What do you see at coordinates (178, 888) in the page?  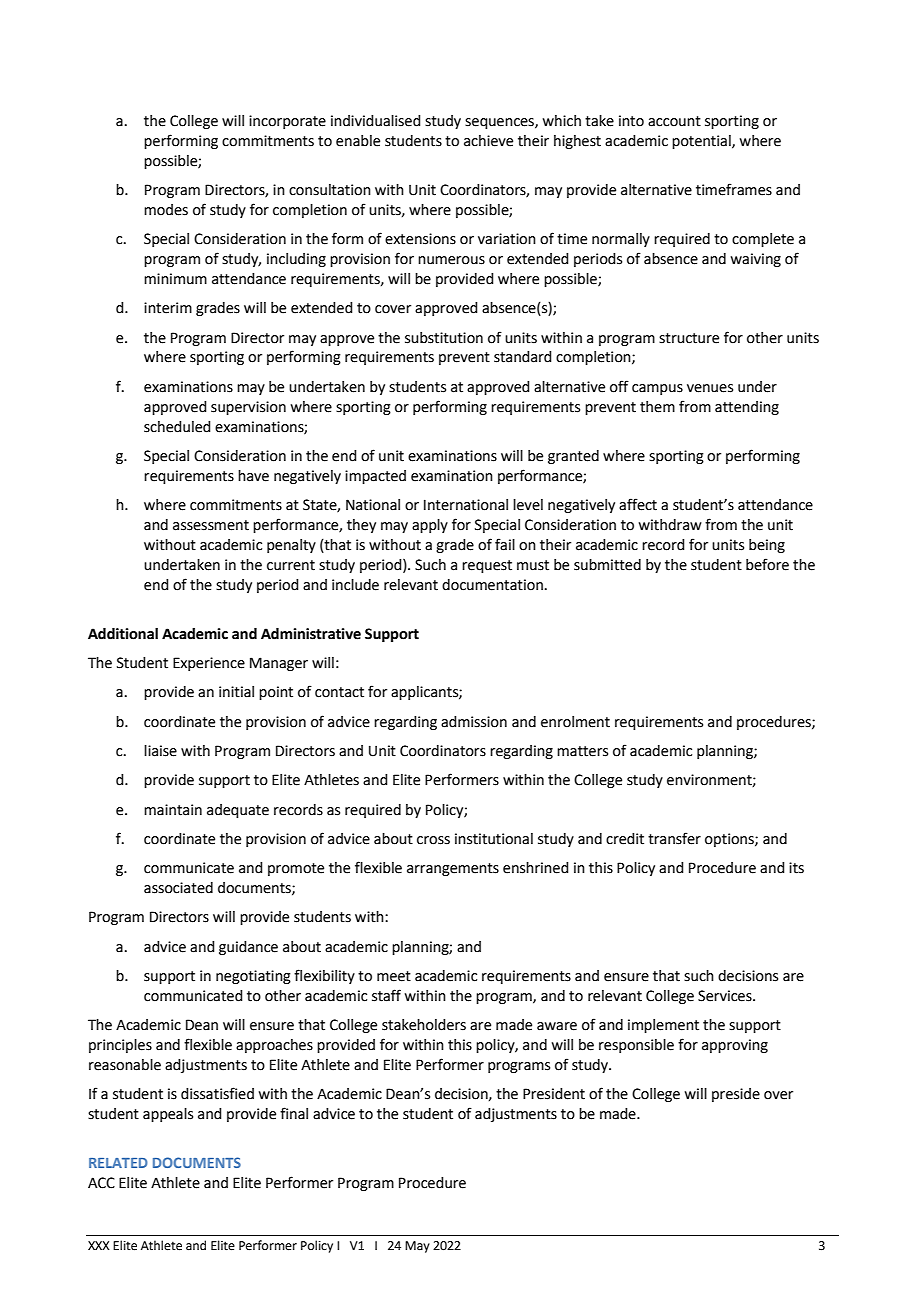 I see `associated` at bounding box center [178, 888].
